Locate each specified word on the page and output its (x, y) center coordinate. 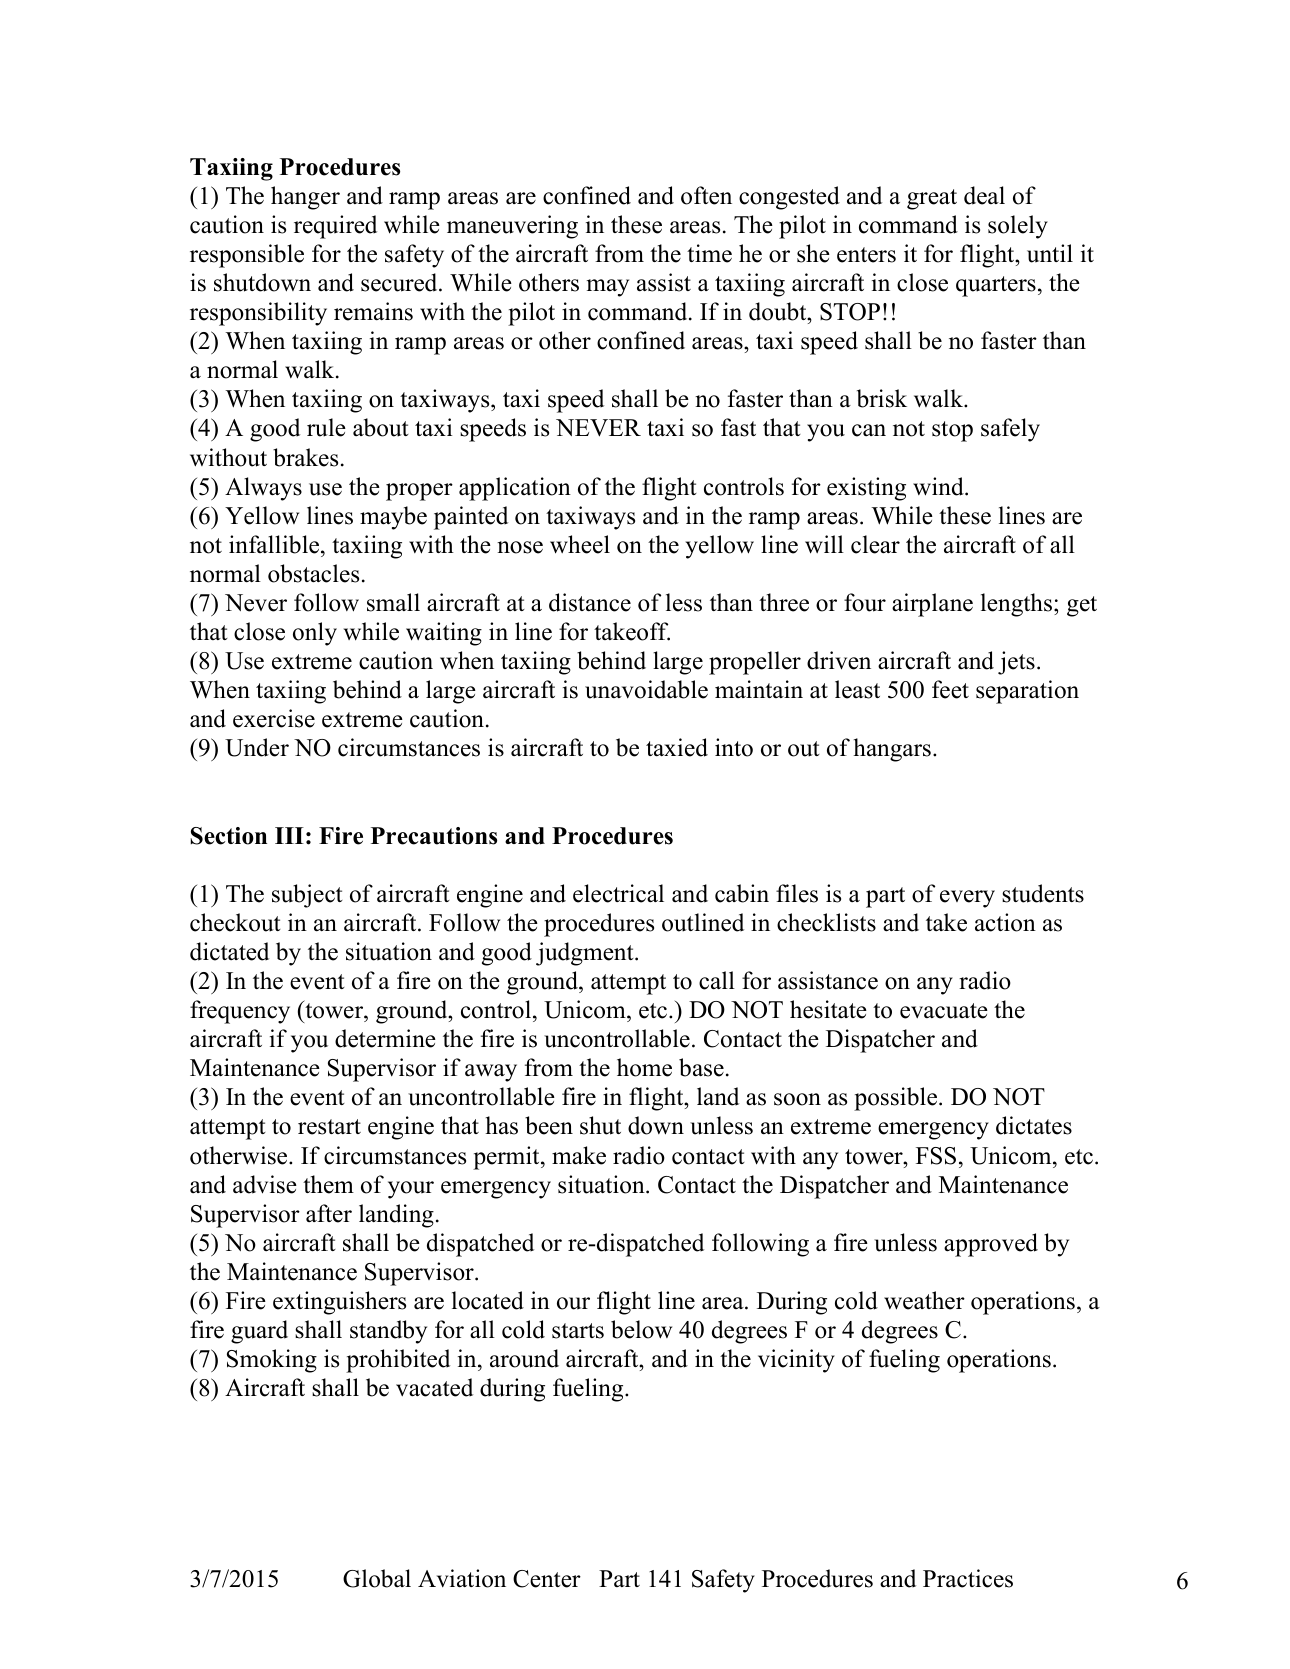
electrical (618, 893)
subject (307, 896)
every (967, 899)
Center (547, 1579)
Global (377, 1578)
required (335, 227)
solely (1018, 227)
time (709, 253)
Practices (968, 1578)
